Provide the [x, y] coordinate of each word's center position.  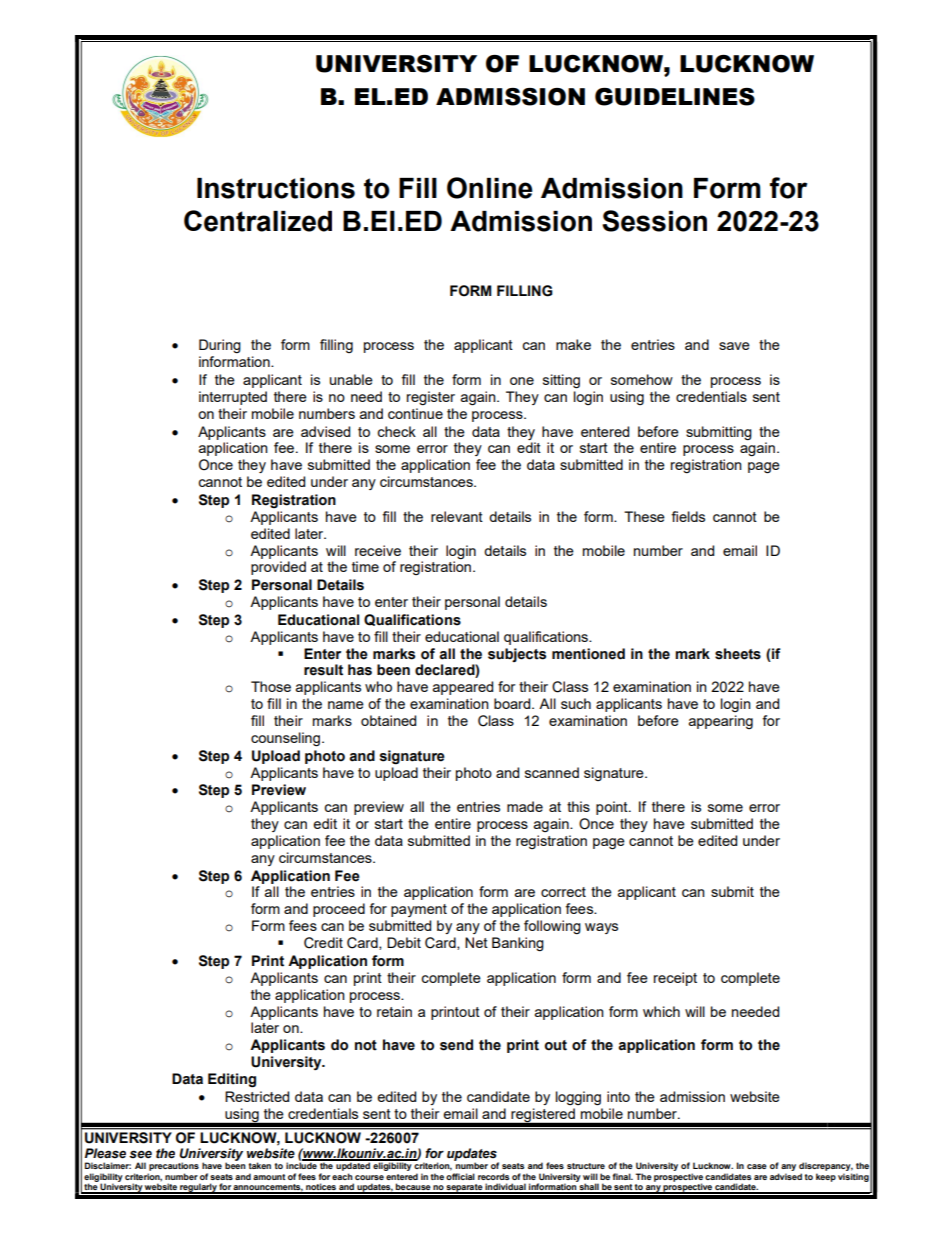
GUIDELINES [675, 97]
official [460, 1176]
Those [271, 686]
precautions [173, 1168]
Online [490, 188]
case [757, 1166]
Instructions [276, 188]
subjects [517, 655]
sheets [738, 654]
